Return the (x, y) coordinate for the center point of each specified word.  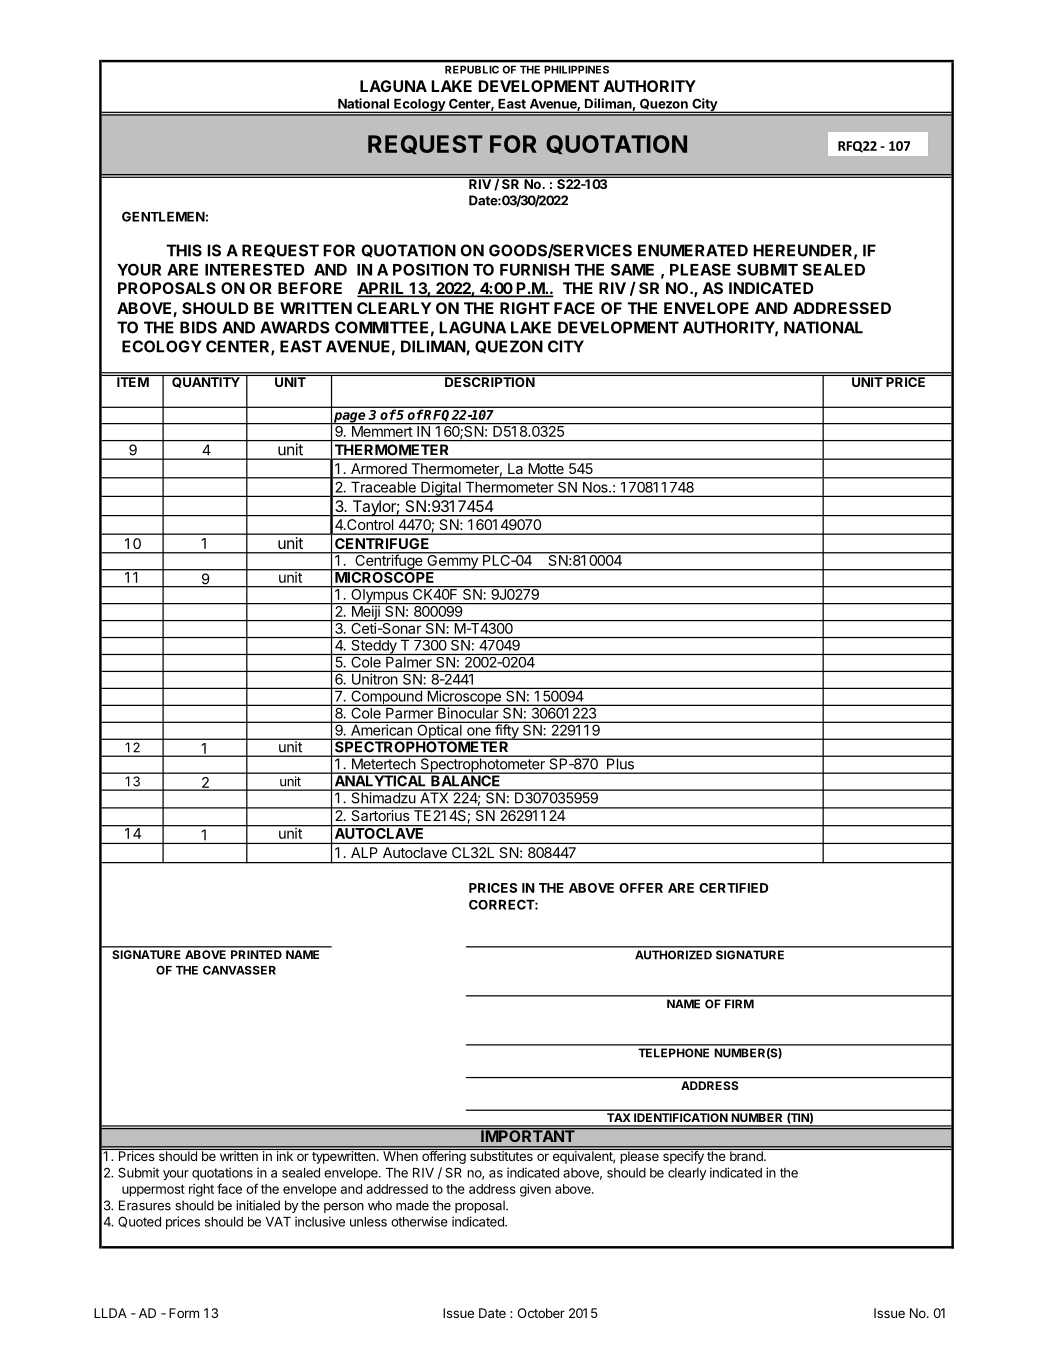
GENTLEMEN (163, 216)
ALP (364, 852)
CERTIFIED (733, 888)
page (350, 418)
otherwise (419, 1221)
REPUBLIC (472, 70)
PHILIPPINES (577, 70)
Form (184, 1313)
